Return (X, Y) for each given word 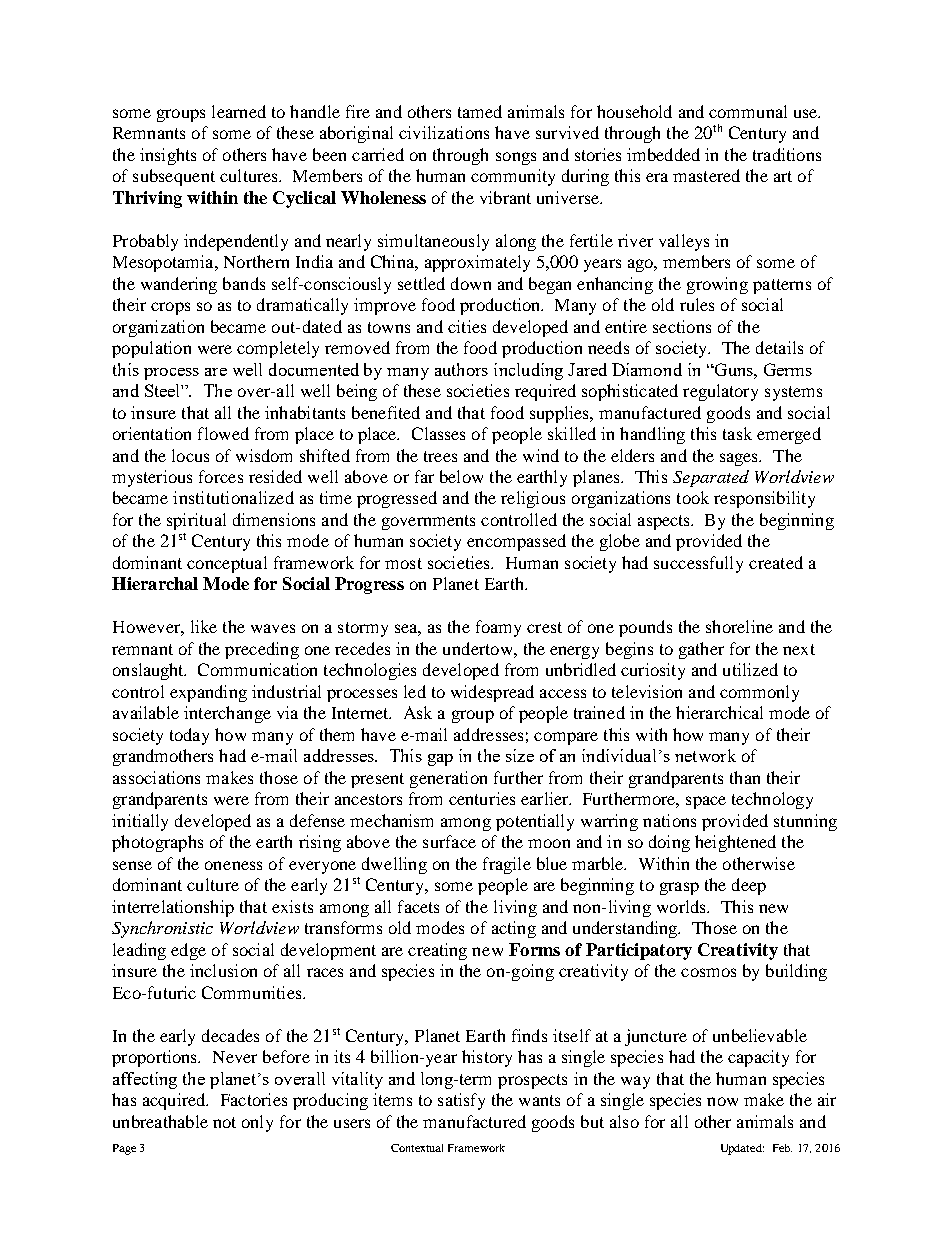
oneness (233, 865)
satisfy (461, 1101)
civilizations (444, 132)
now (722, 1101)
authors (461, 369)
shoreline (739, 626)
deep (749, 886)
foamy (498, 628)
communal (748, 111)
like (204, 626)
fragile (507, 865)
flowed (223, 433)
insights (168, 156)
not (224, 1122)
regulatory (720, 392)
